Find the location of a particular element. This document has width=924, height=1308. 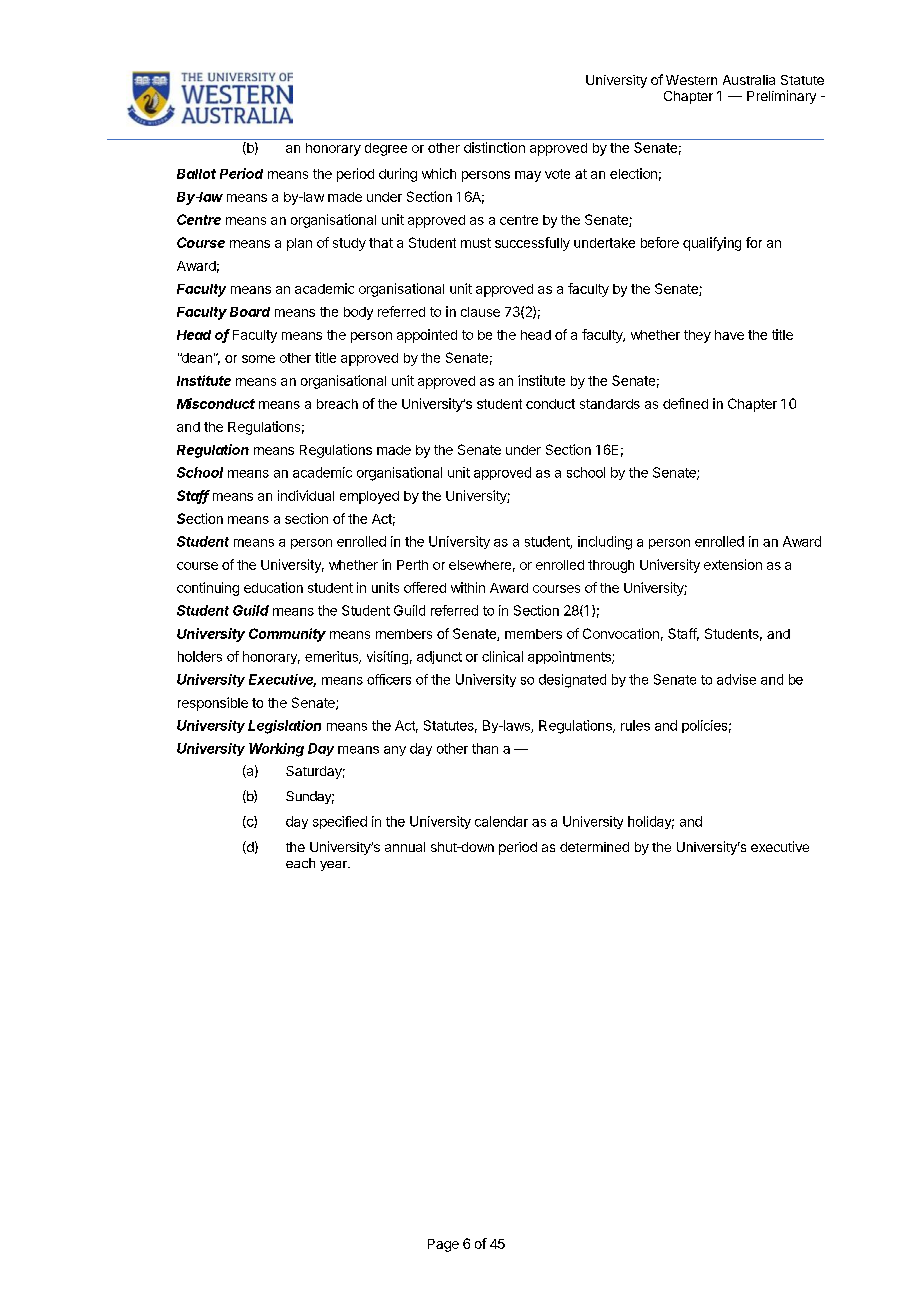

Western is located at coordinates (691, 80).
